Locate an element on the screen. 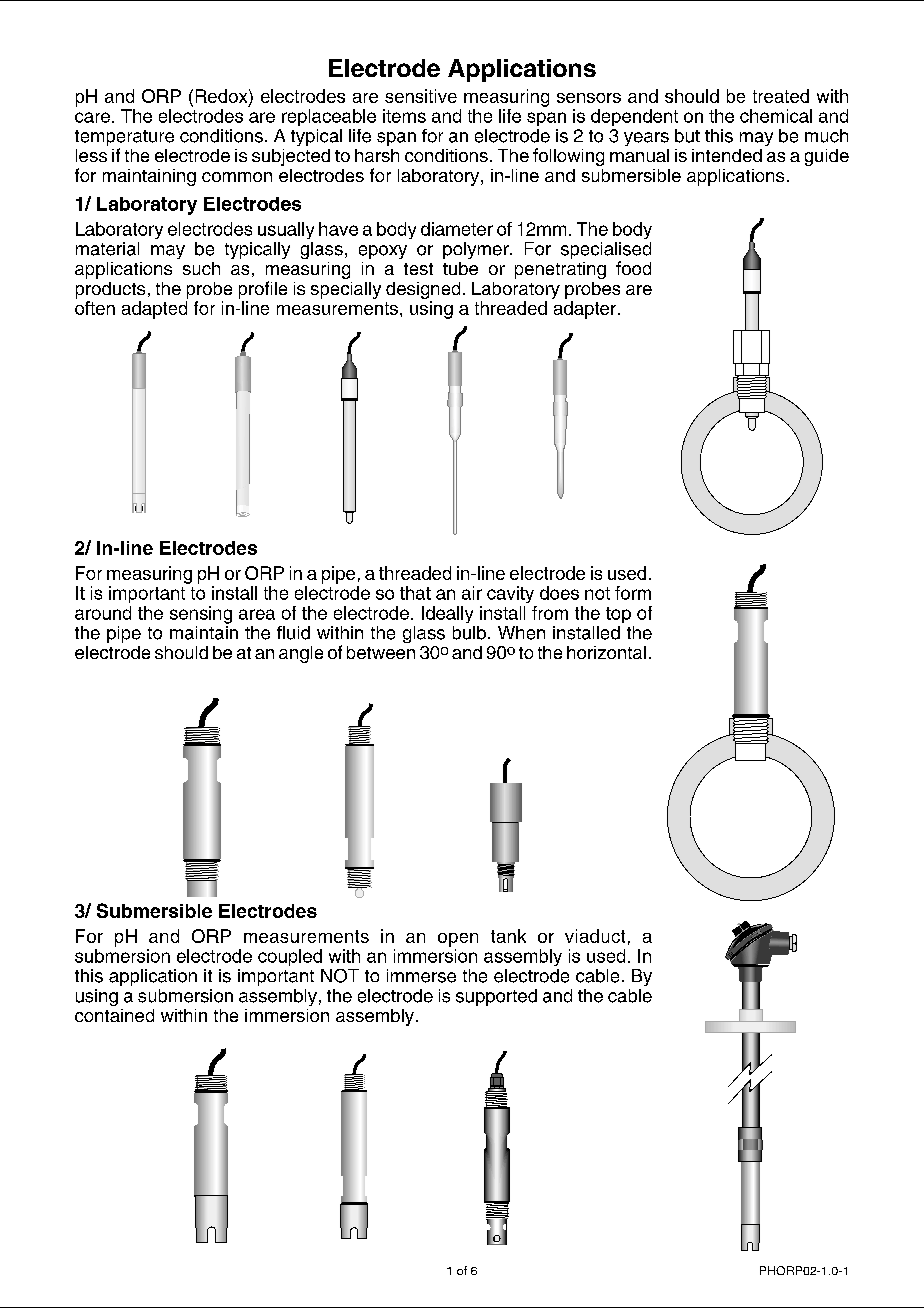 The height and width of the screenshot is (1308, 924). chemical is located at coordinates (776, 116).
